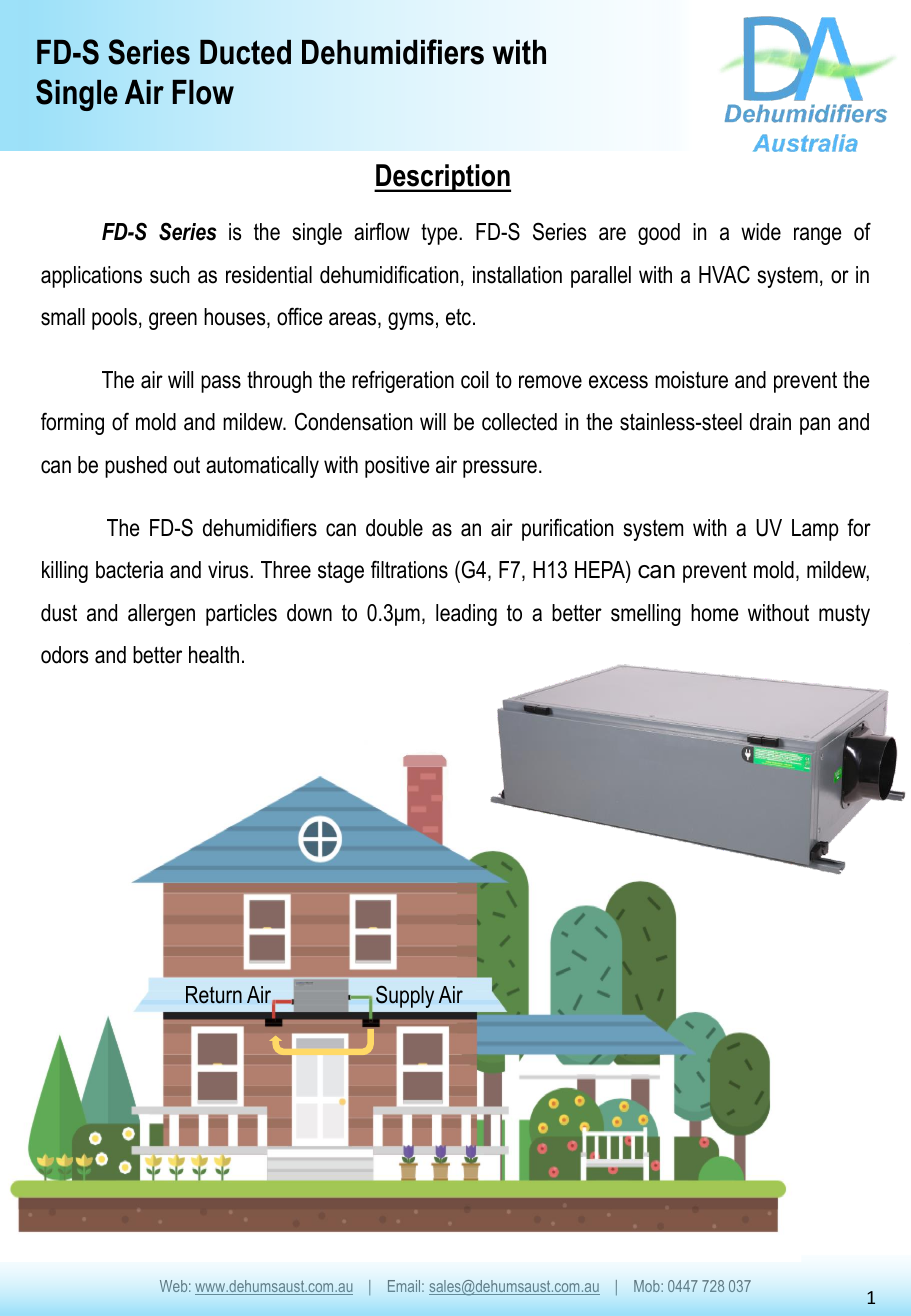 This screenshot has width=911, height=1316. I want to click on odors, so click(64, 655).
